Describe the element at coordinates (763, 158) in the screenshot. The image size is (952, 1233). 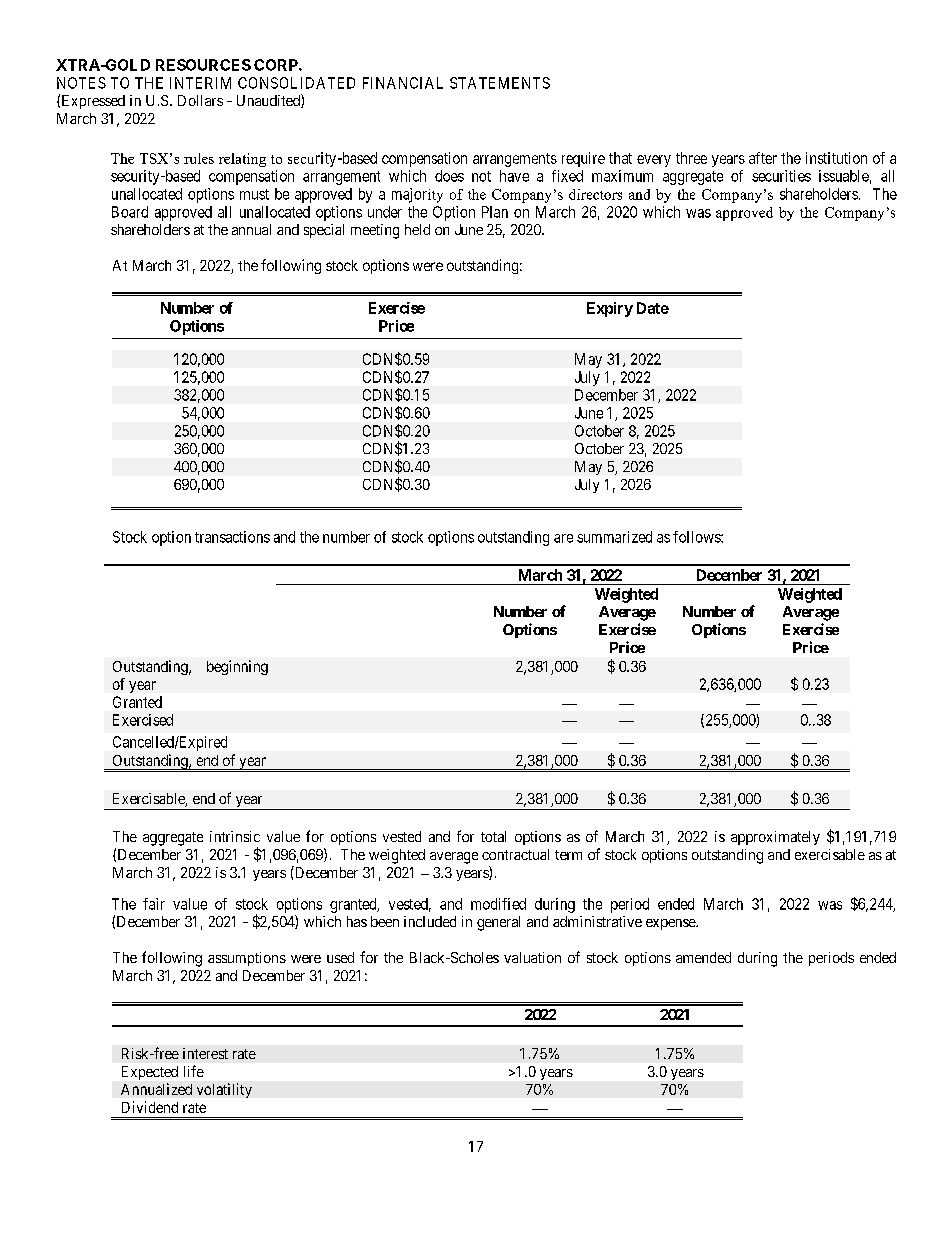
I see `after` at that location.
